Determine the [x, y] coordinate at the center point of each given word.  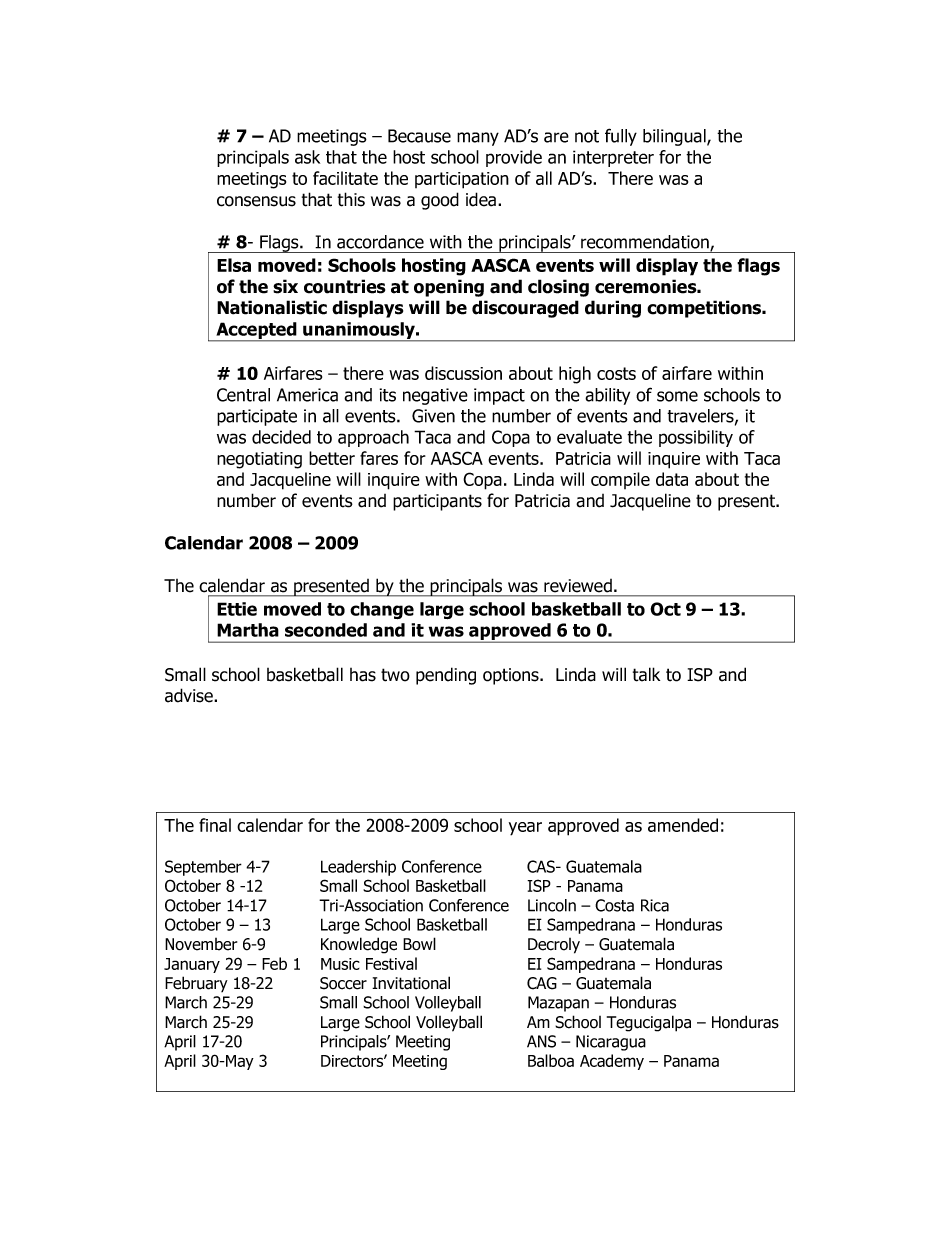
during [613, 309]
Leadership [358, 868]
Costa [614, 905]
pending [446, 676]
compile [620, 480]
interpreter [613, 158]
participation [462, 180]
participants [437, 502]
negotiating [259, 460]
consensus [256, 201]
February [196, 984]
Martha [248, 630]
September [203, 868]
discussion [463, 373]
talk [646, 674]
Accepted [256, 332]
